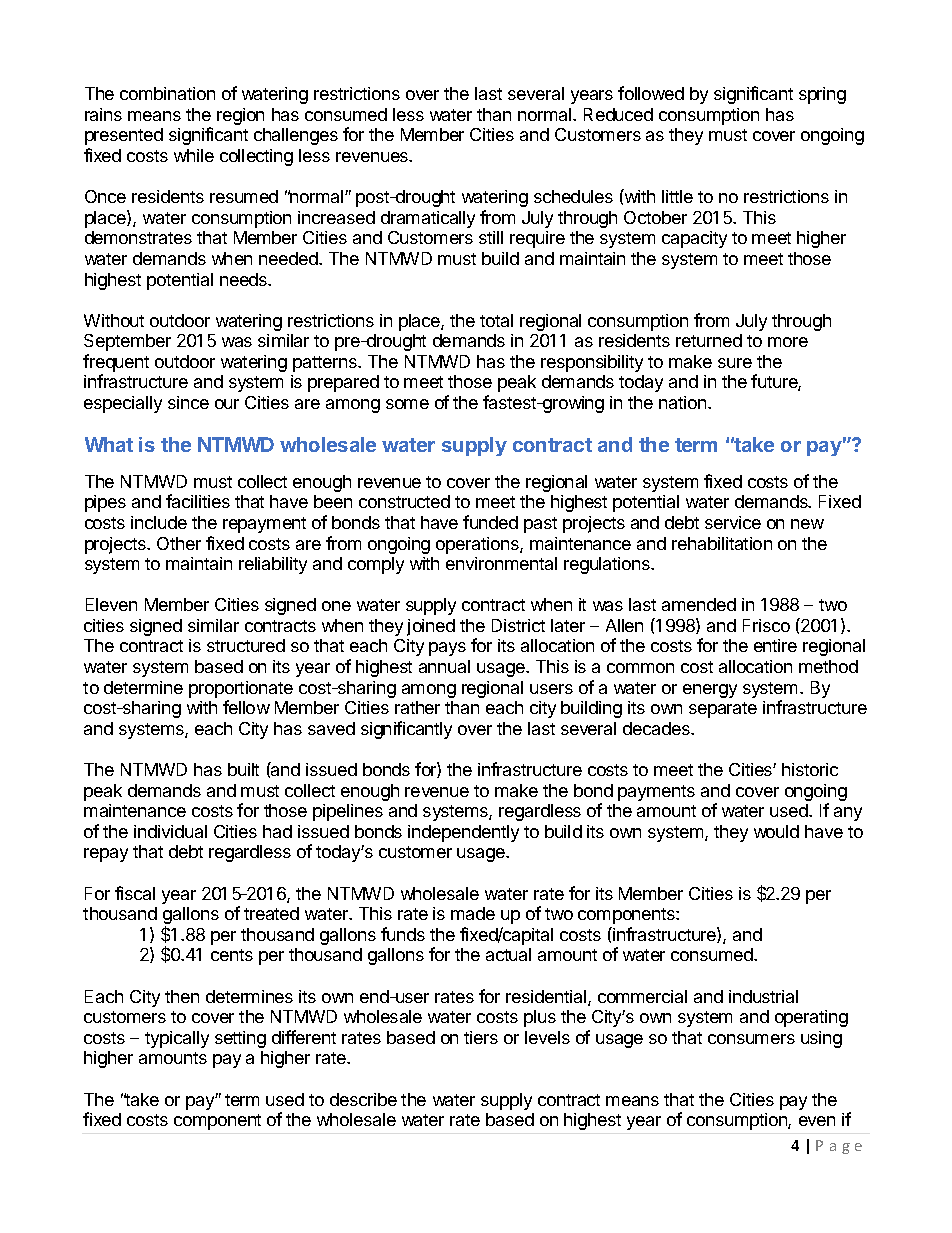 Image resolution: width=952 pixels, height=1233 pixels. I want to click on facilities, so click(198, 501).
